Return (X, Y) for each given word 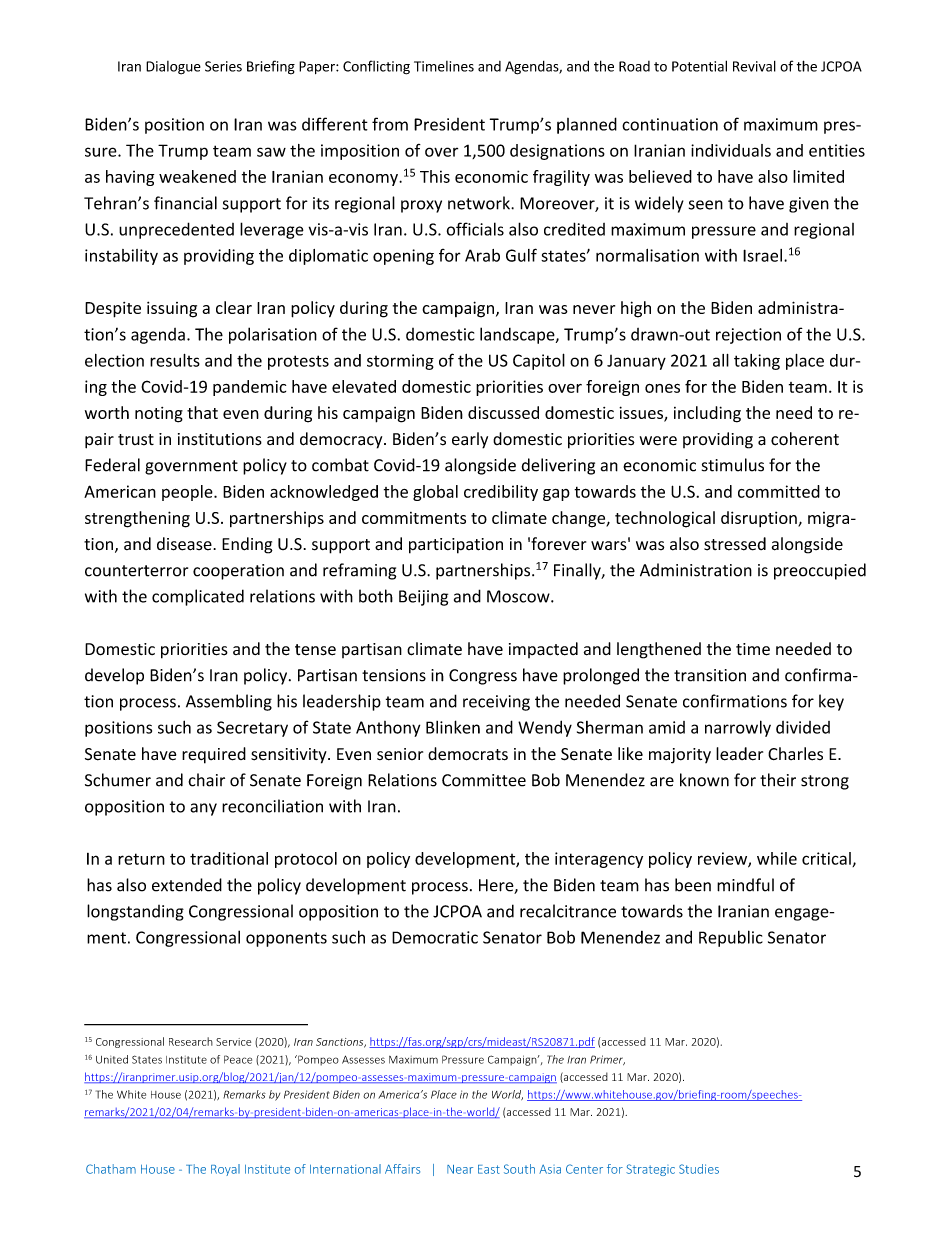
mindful (745, 885)
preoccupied (820, 571)
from (390, 124)
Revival (754, 66)
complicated (198, 597)
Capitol (539, 361)
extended (187, 885)
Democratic (435, 937)
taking (757, 362)
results (175, 360)
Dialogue (173, 68)
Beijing (423, 598)
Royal (225, 1170)
